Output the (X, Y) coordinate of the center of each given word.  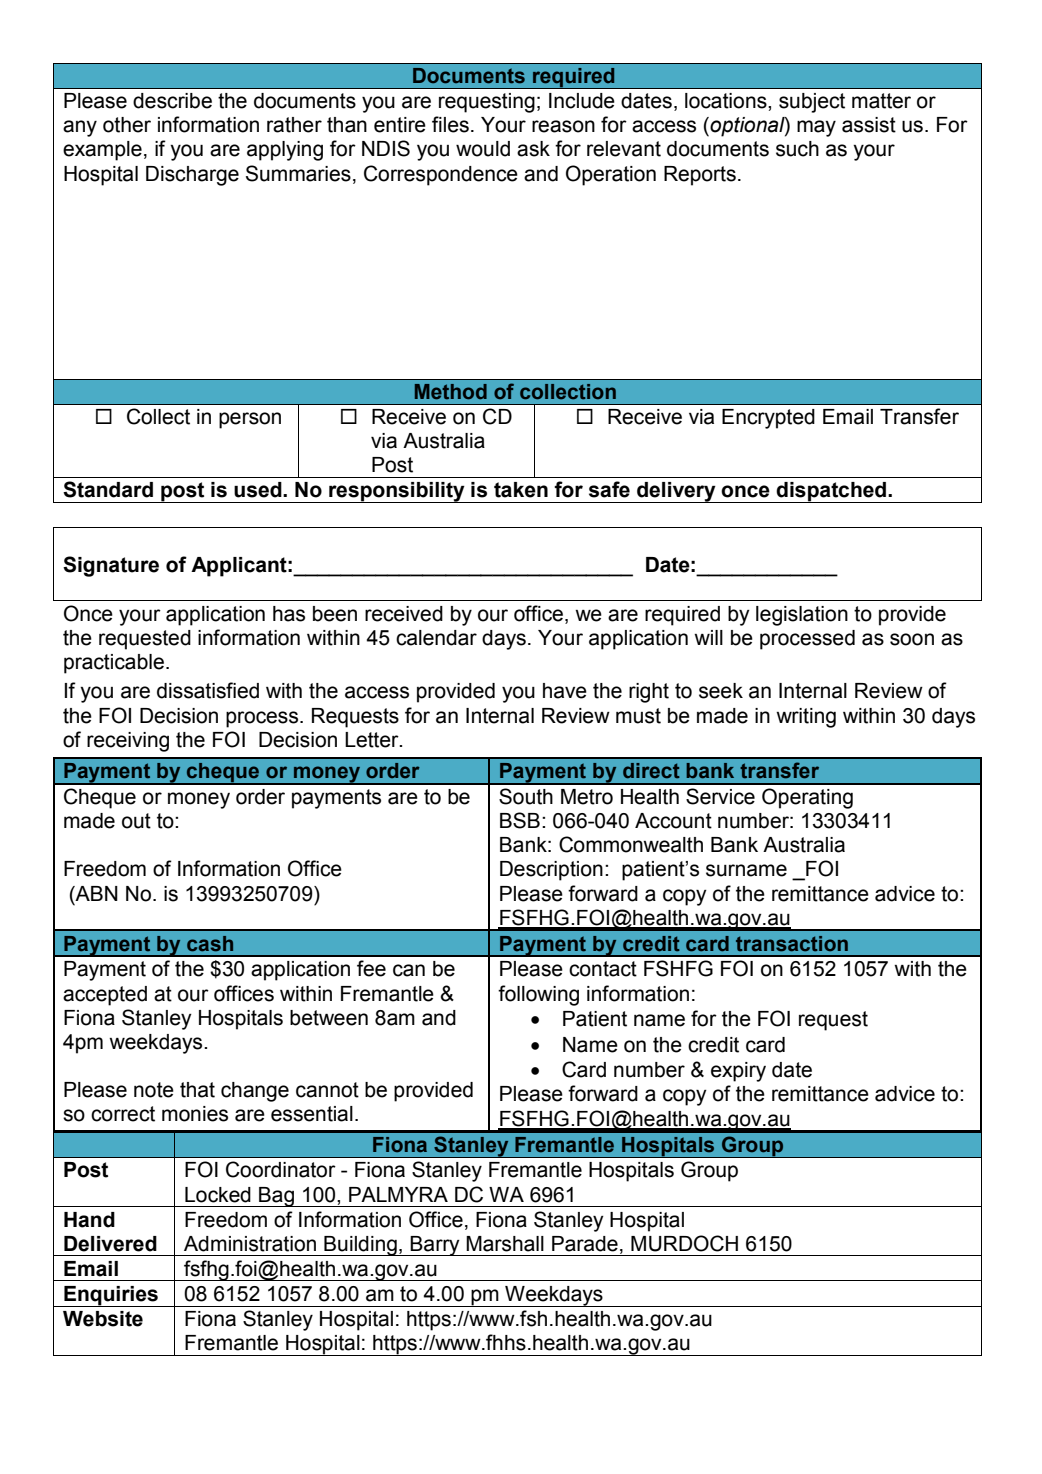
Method (451, 392)
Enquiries (111, 1296)
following (538, 995)
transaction (792, 944)
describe (172, 101)
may (816, 128)
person (250, 420)
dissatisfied (208, 690)
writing (806, 718)
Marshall (505, 1244)
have (565, 691)
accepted (105, 996)
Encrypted (768, 419)
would (483, 149)
